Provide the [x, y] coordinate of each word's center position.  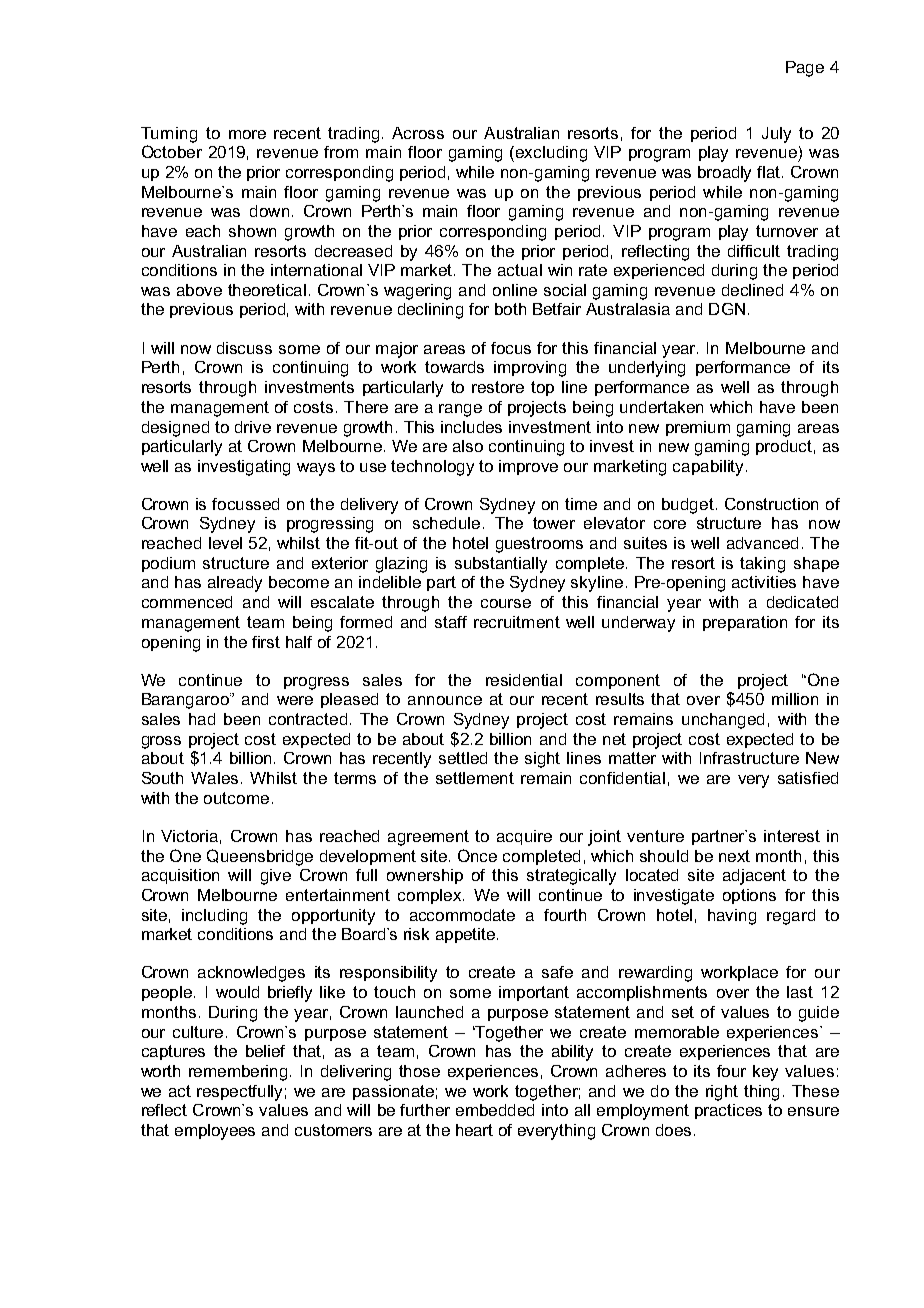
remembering [240, 1073]
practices [728, 1111]
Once [477, 855]
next [734, 856]
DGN [727, 309]
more [247, 134]
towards [454, 367]
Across [418, 133]
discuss [244, 348]
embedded [495, 1110]
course [506, 603]
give [276, 877]
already [235, 584]
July [776, 135]
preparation [745, 623]
